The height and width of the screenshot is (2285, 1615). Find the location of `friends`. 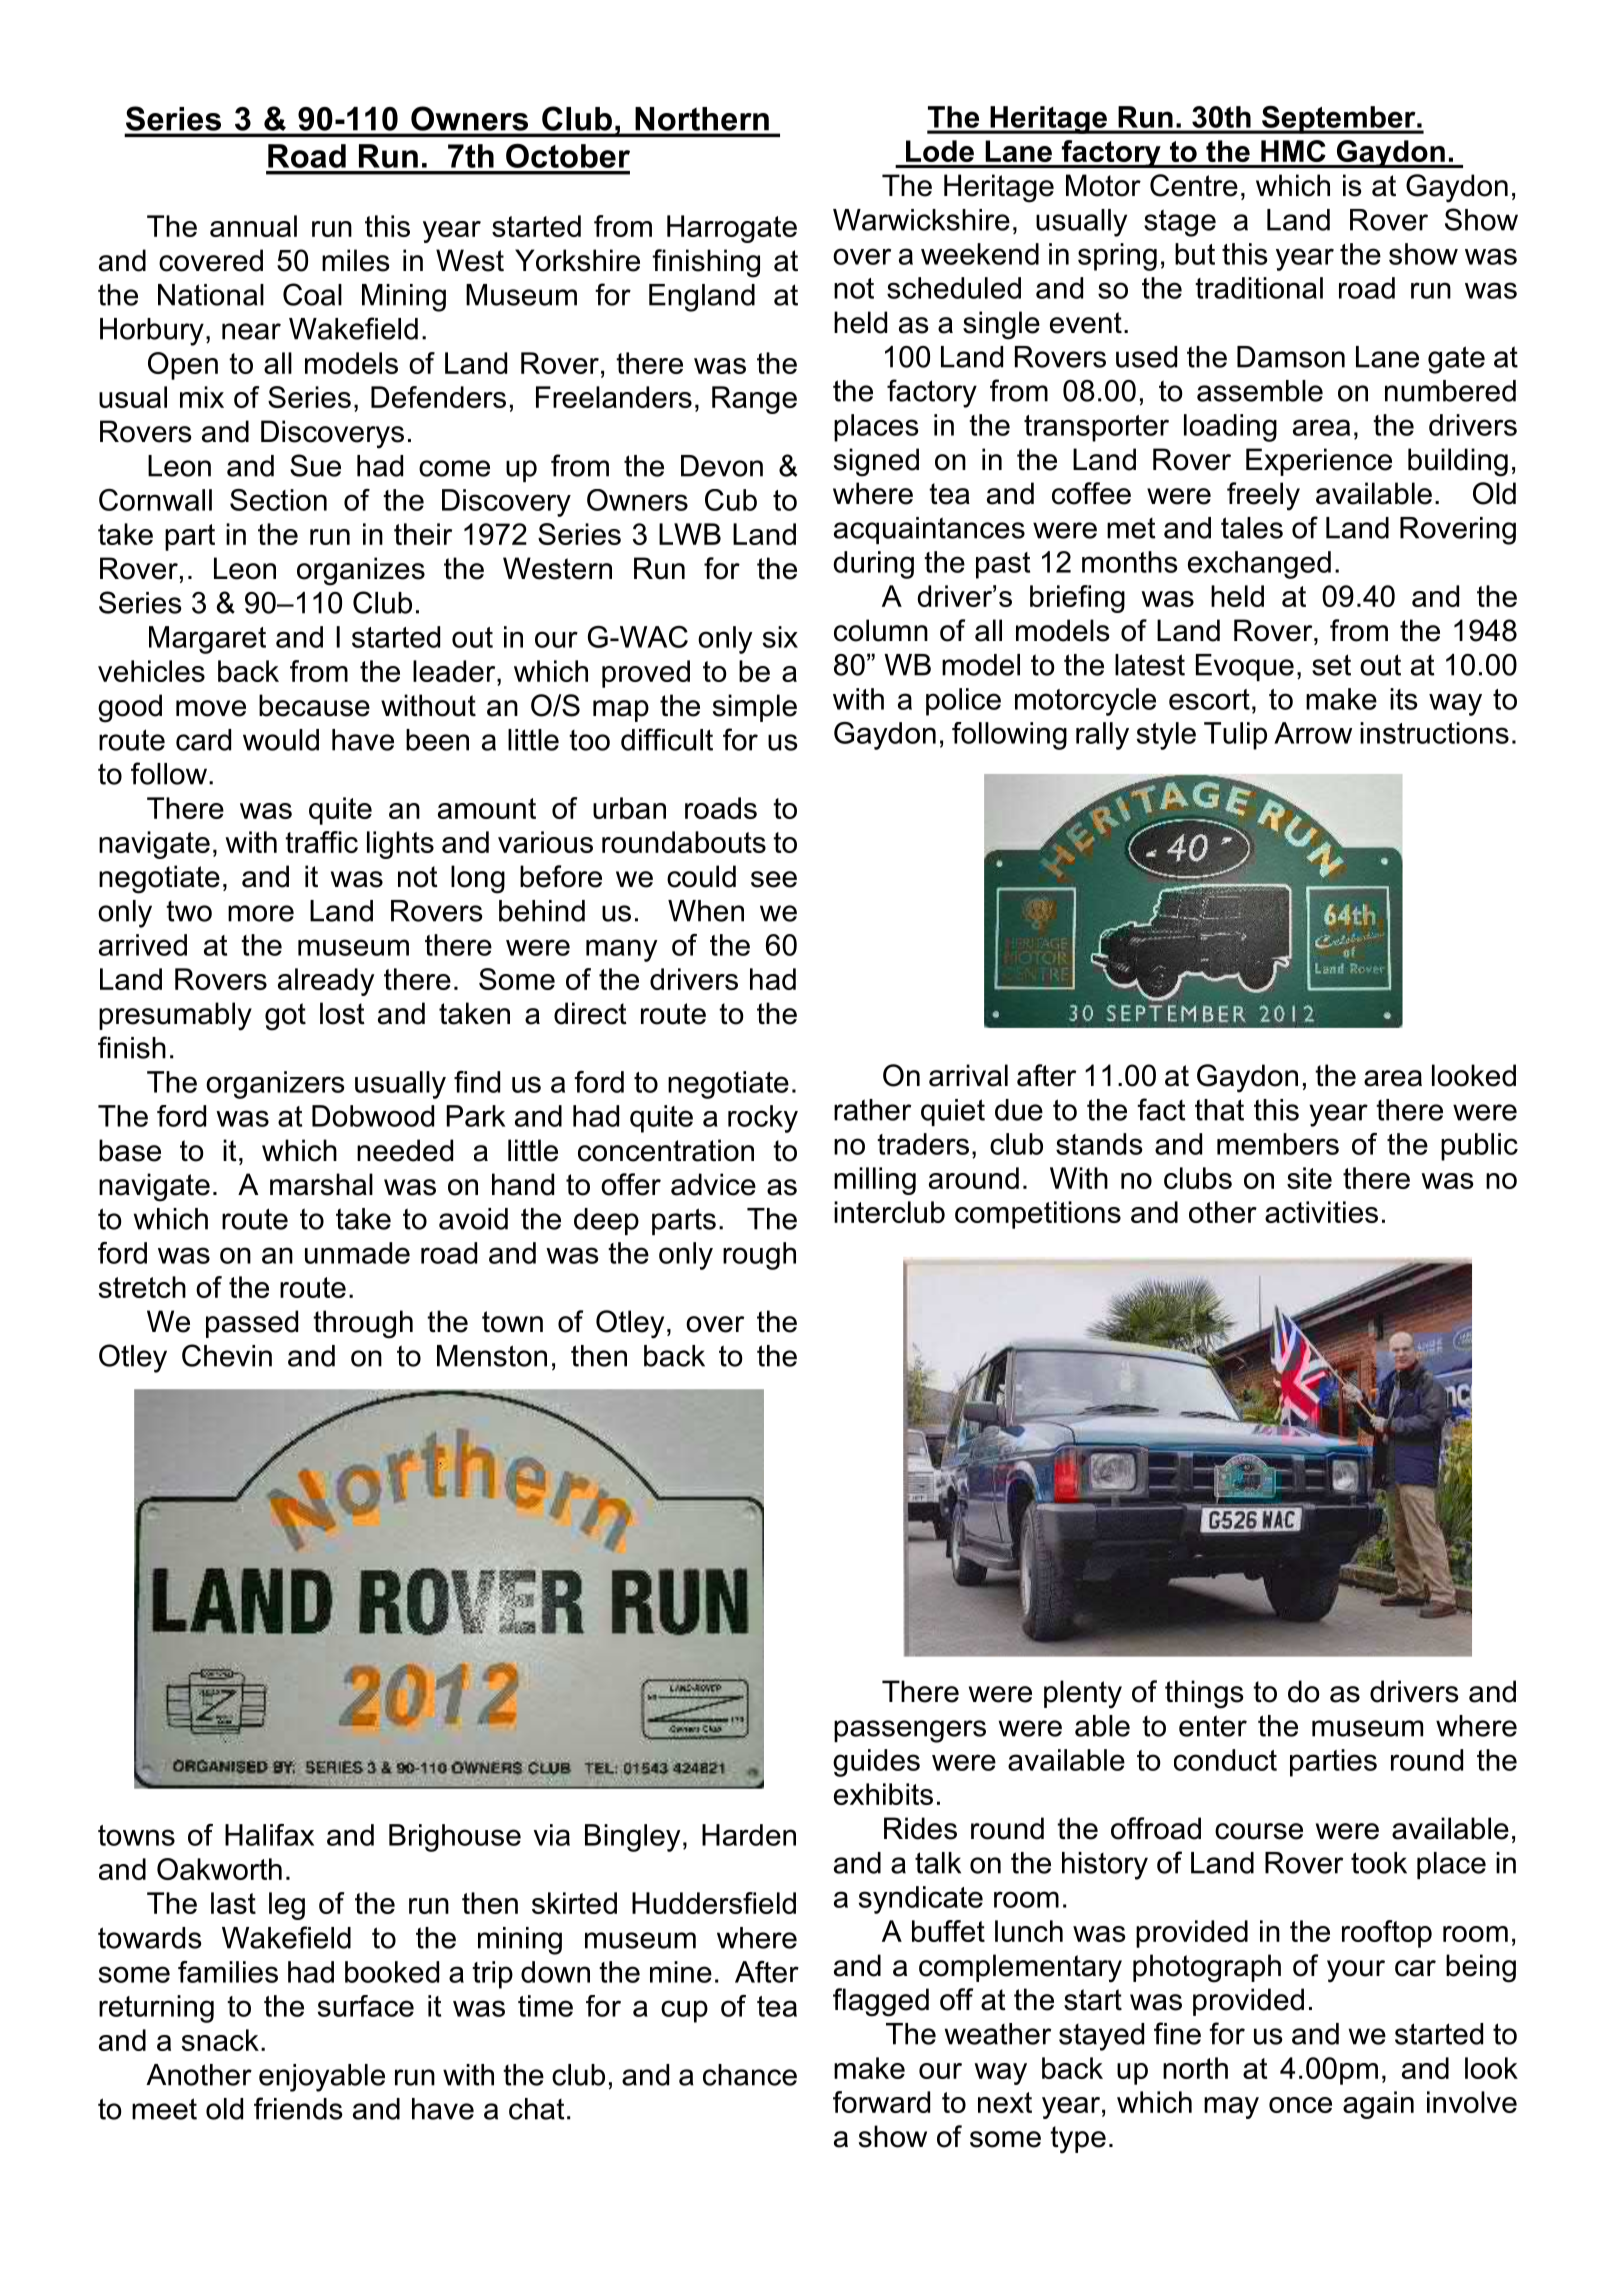

friends is located at coordinates (298, 2108).
